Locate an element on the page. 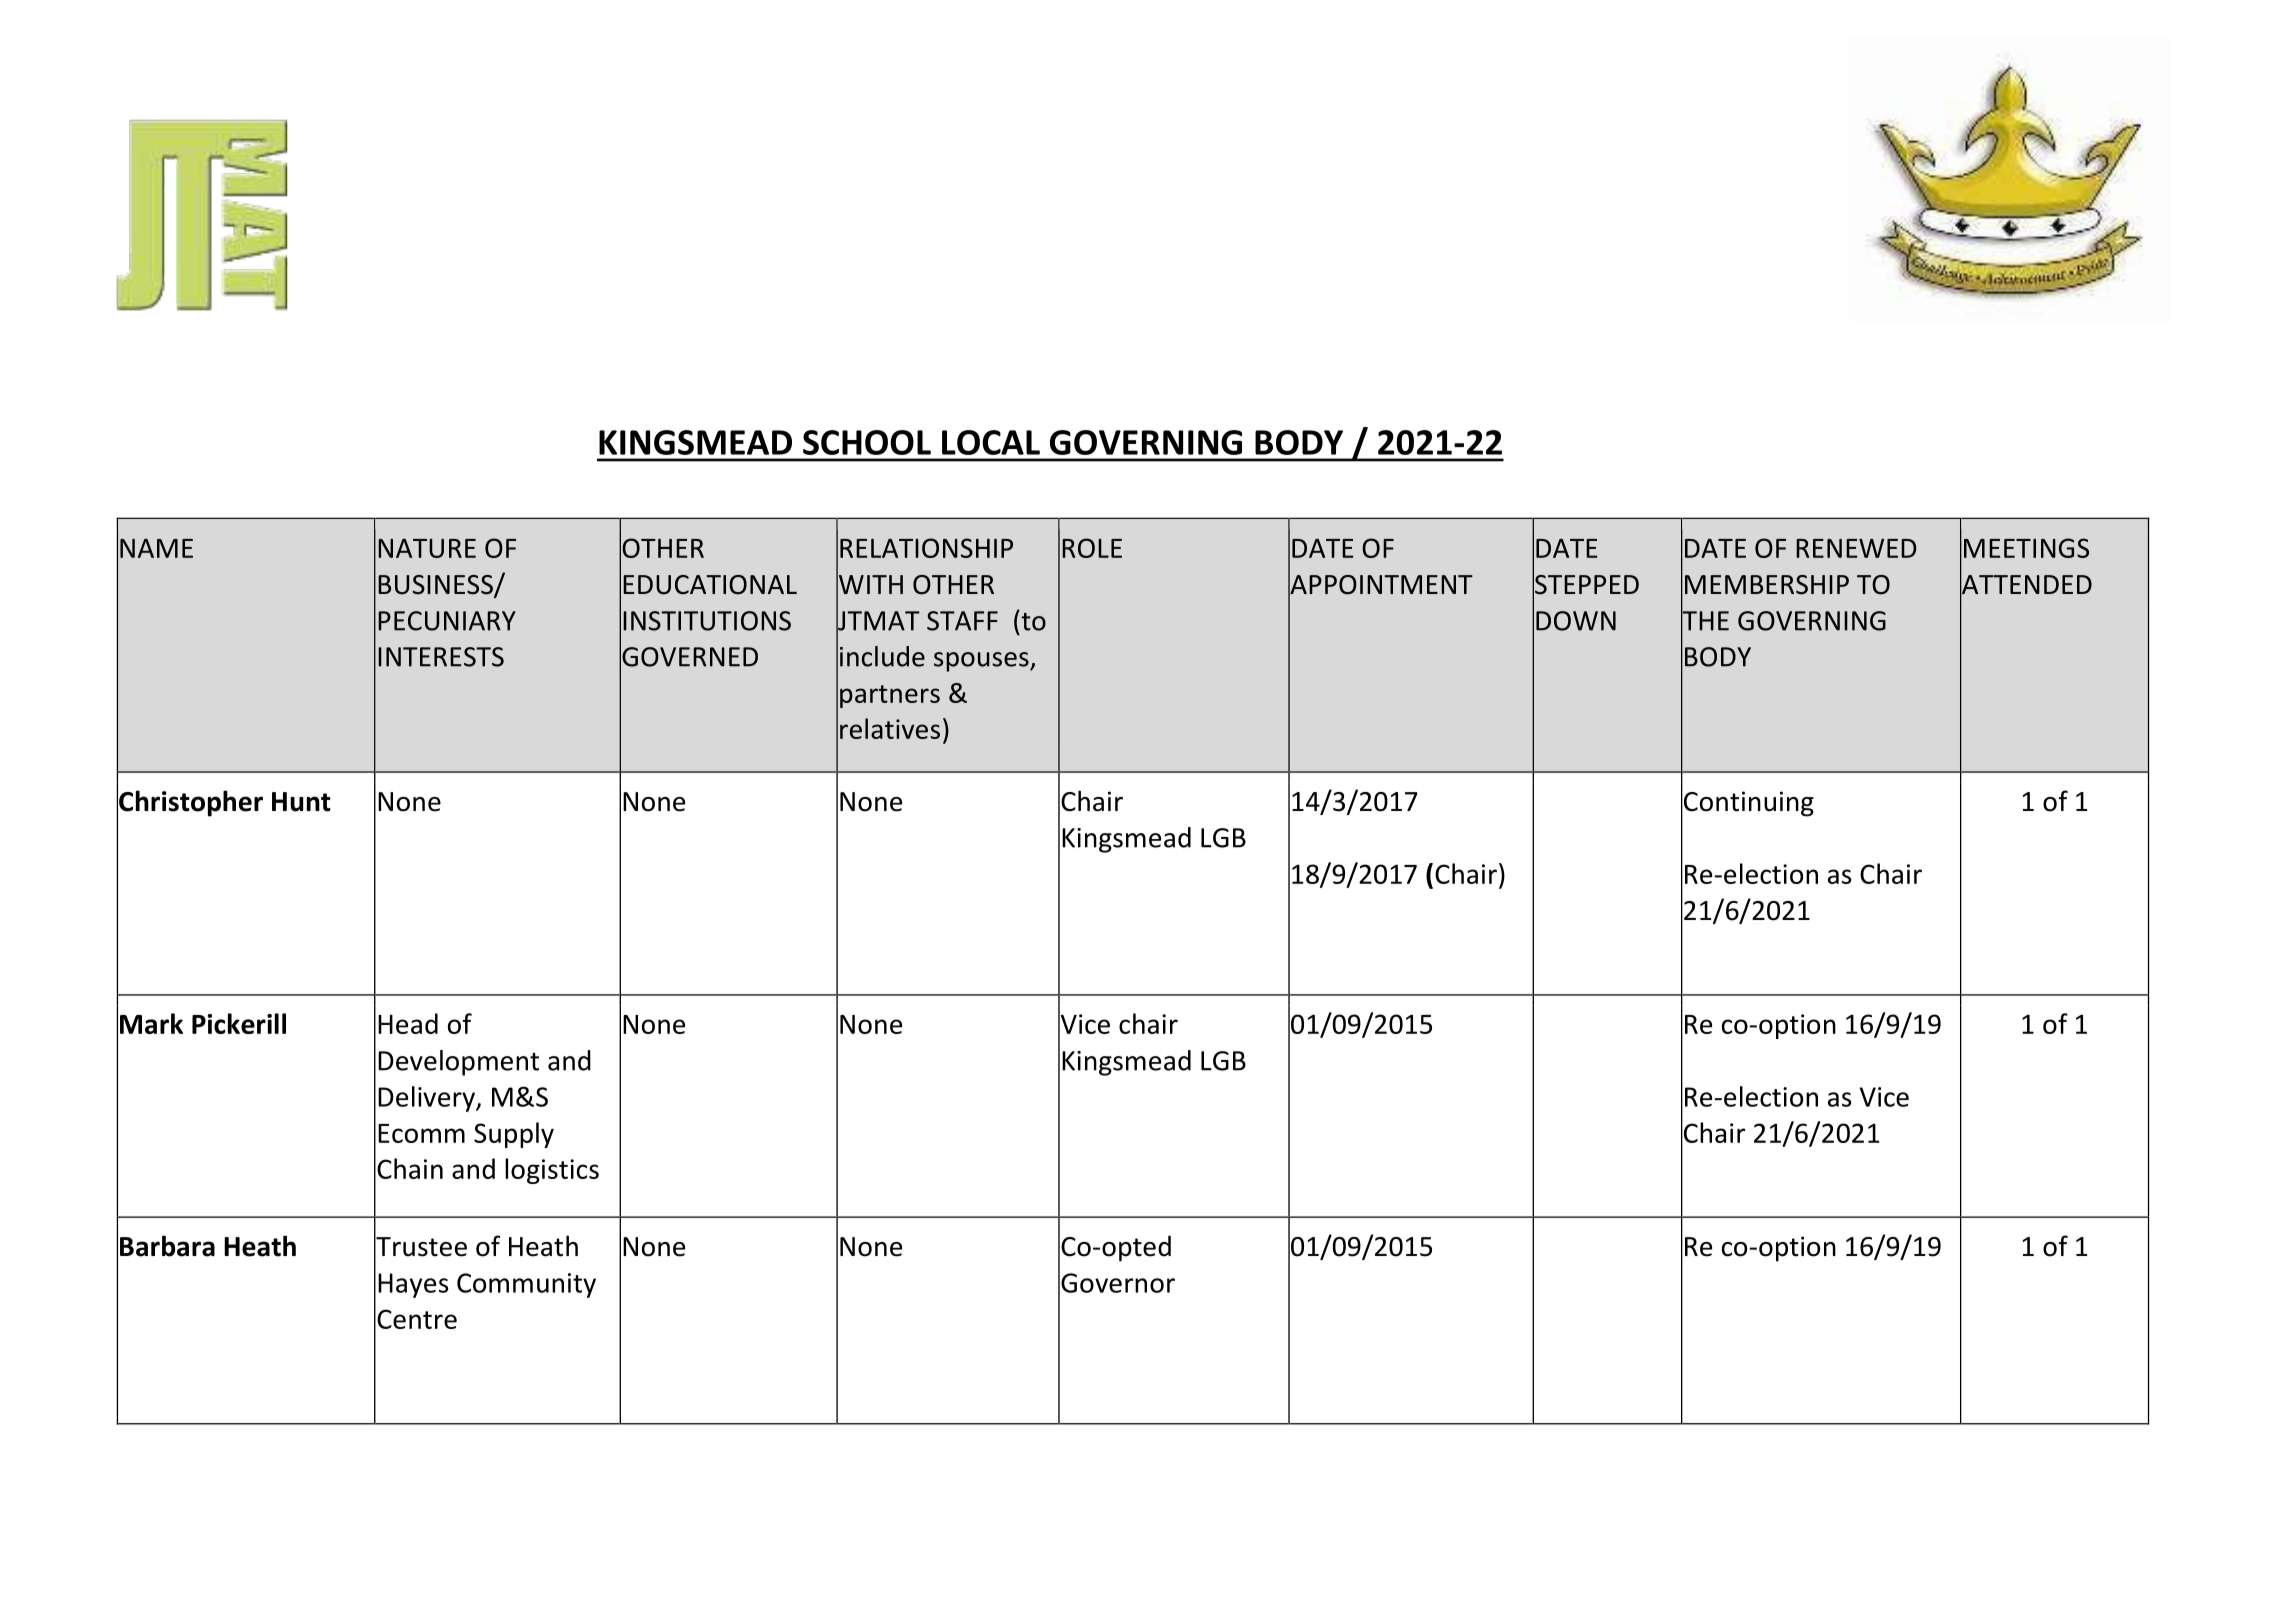  RENEWED is located at coordinates (1856, 548).
